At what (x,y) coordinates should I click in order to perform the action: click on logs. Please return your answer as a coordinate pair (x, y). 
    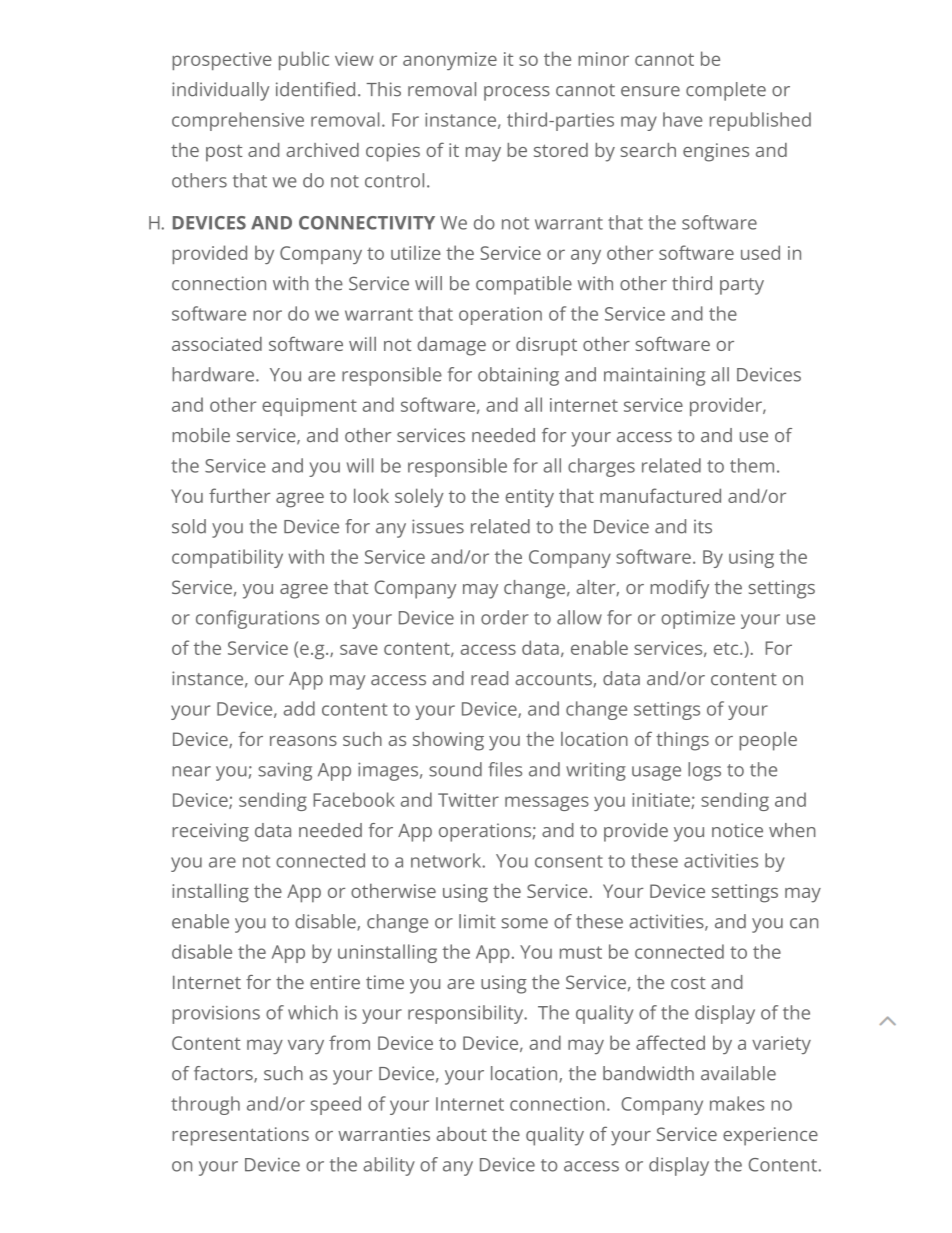
    Looking at the image, I should click on (704, 771).
